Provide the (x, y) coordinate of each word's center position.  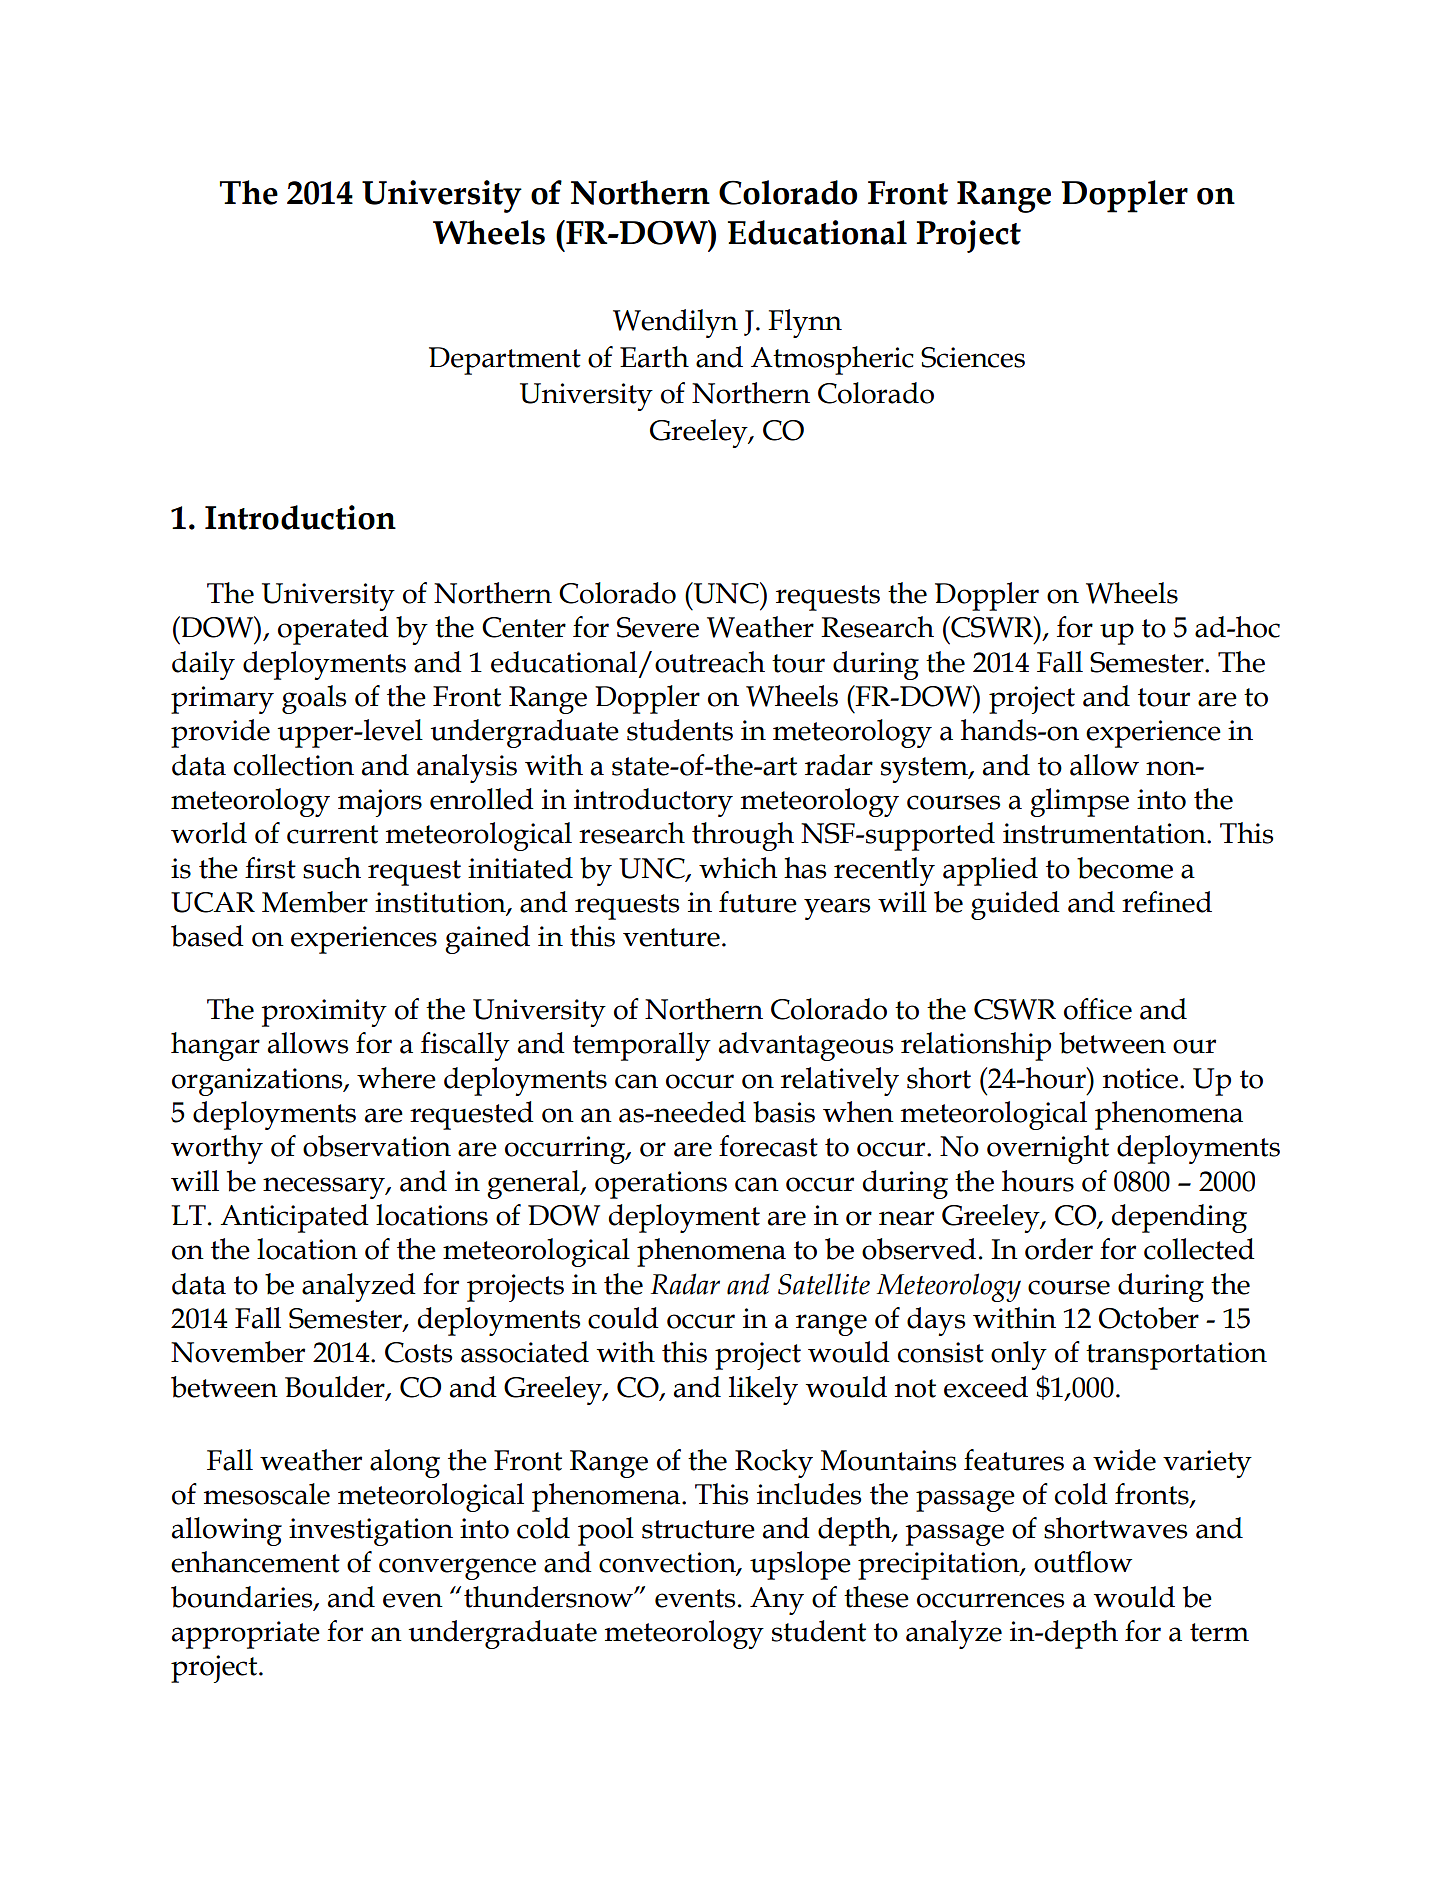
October (1149, 1318)
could (623, 1318)
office (1098, 1009)
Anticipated (294, 1218)
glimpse (1079, 802)
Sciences (973, 357)
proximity (324, 1013)
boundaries (243, 1598)
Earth (654, 357)
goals (314, 699)
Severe (658, 627)
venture (671, 937)
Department (505, 361)
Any (777, 1601)
